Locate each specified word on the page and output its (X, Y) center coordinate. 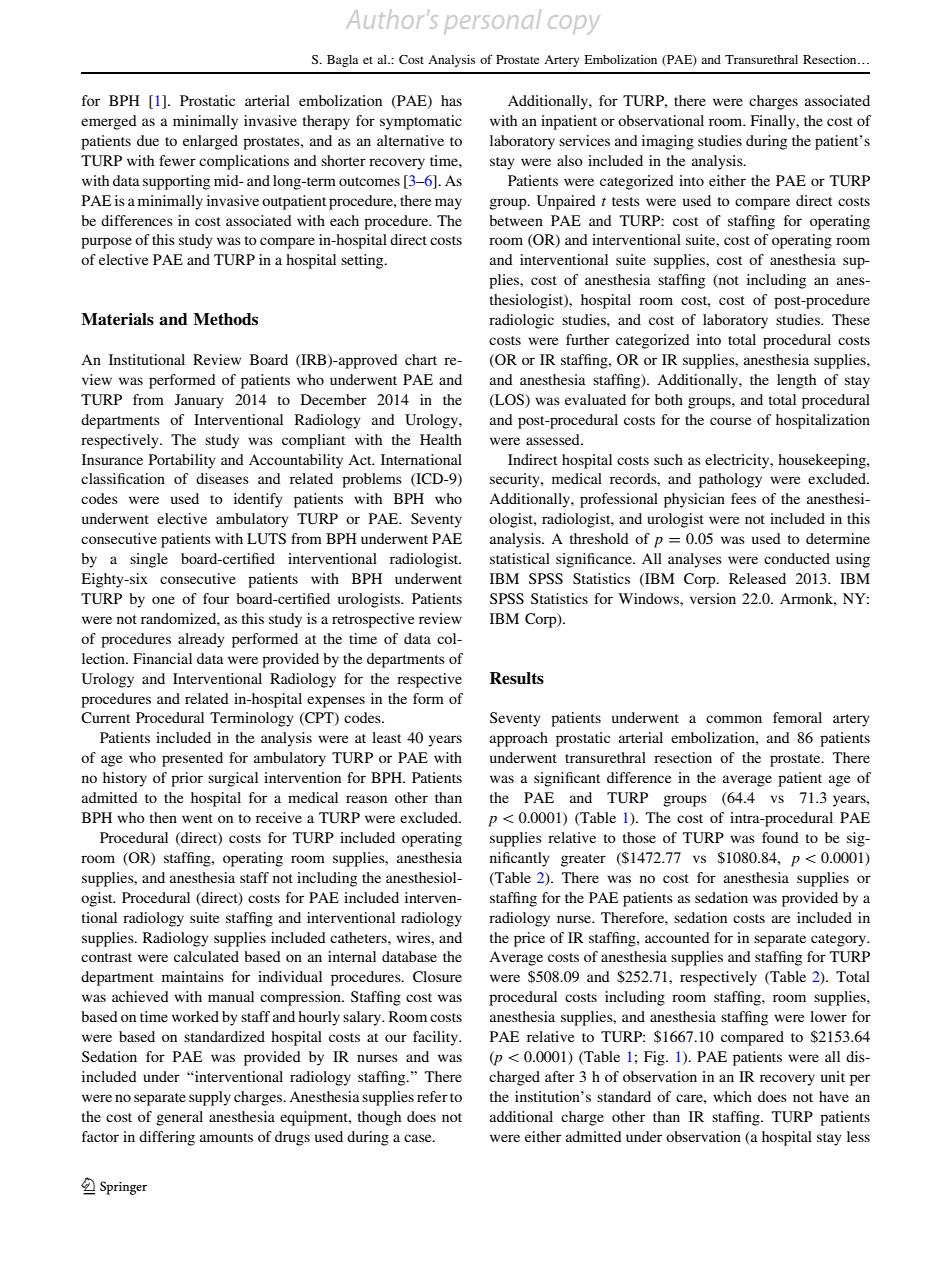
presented (192, 759)
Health (441, 439)
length (796, 381)
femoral (797, 717)
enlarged (210, 142)
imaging (668, 142)
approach (519, 739)
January (199, 401)
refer (432, 1096)
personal (493, 20)
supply (210, 1098)
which (732, 1096)
